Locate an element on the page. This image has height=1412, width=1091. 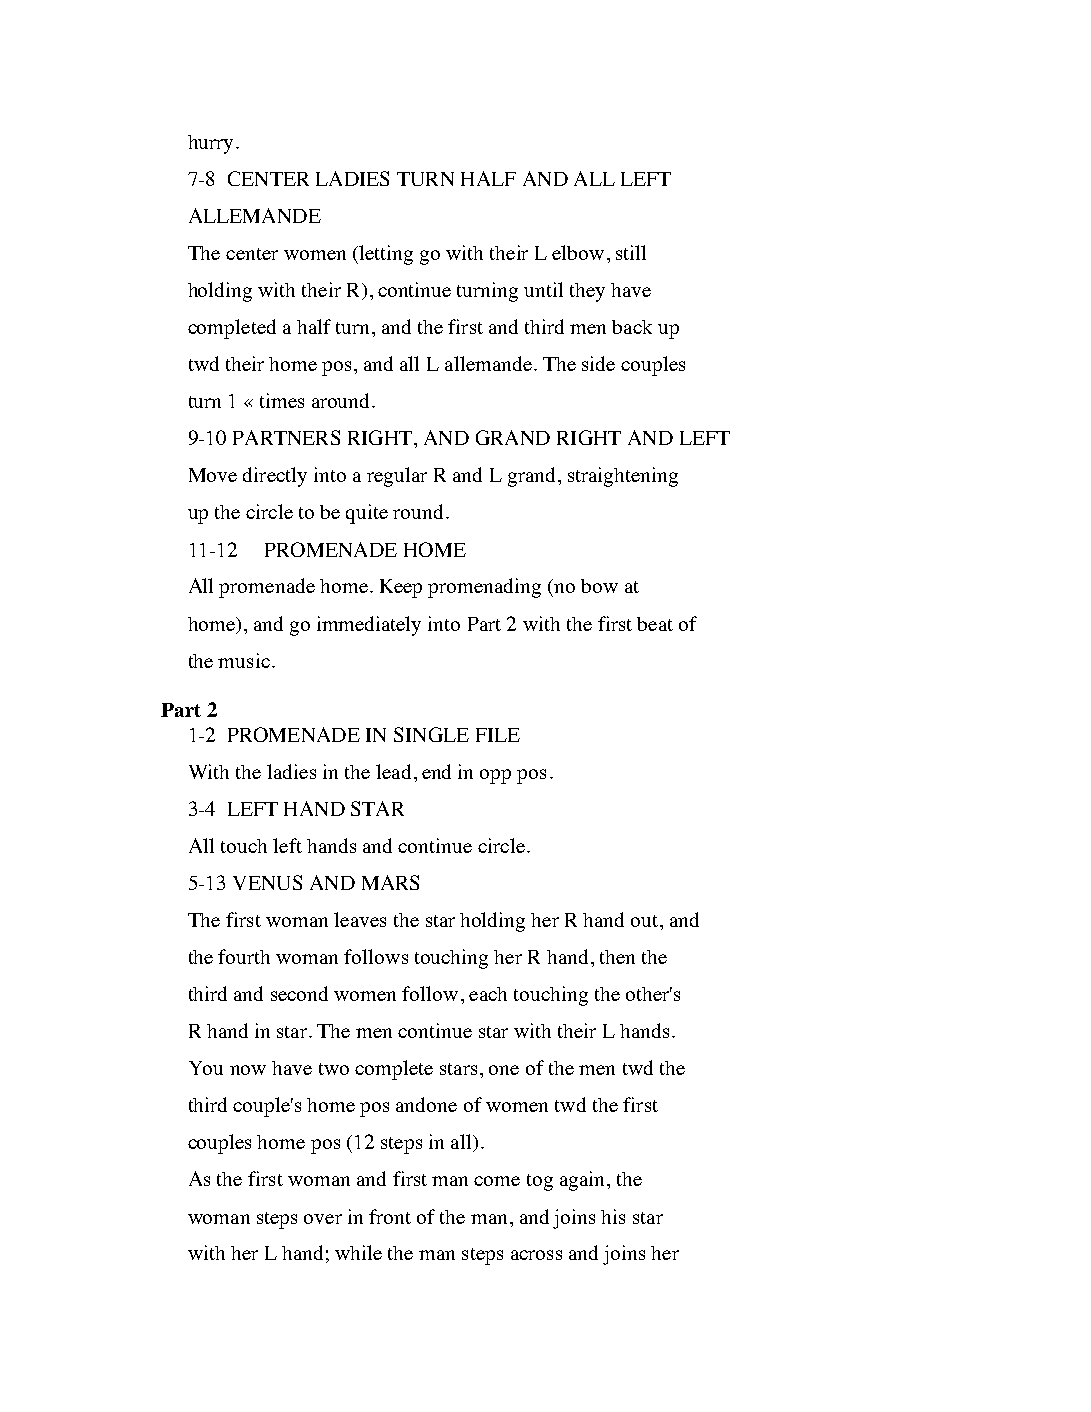
over is located at coordinates (323, 1219).
